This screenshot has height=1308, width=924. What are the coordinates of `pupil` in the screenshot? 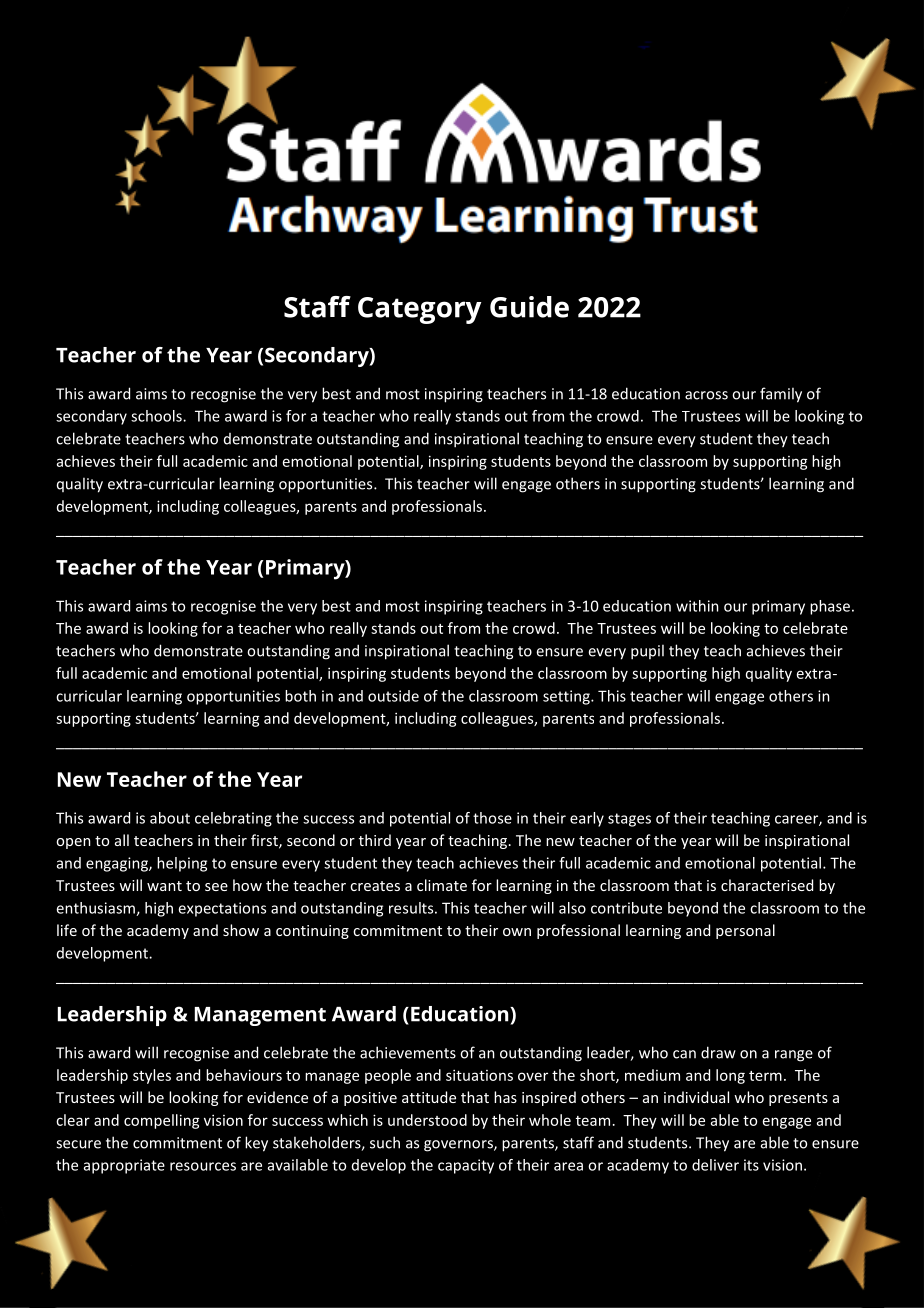 It's located at (647, 652).
